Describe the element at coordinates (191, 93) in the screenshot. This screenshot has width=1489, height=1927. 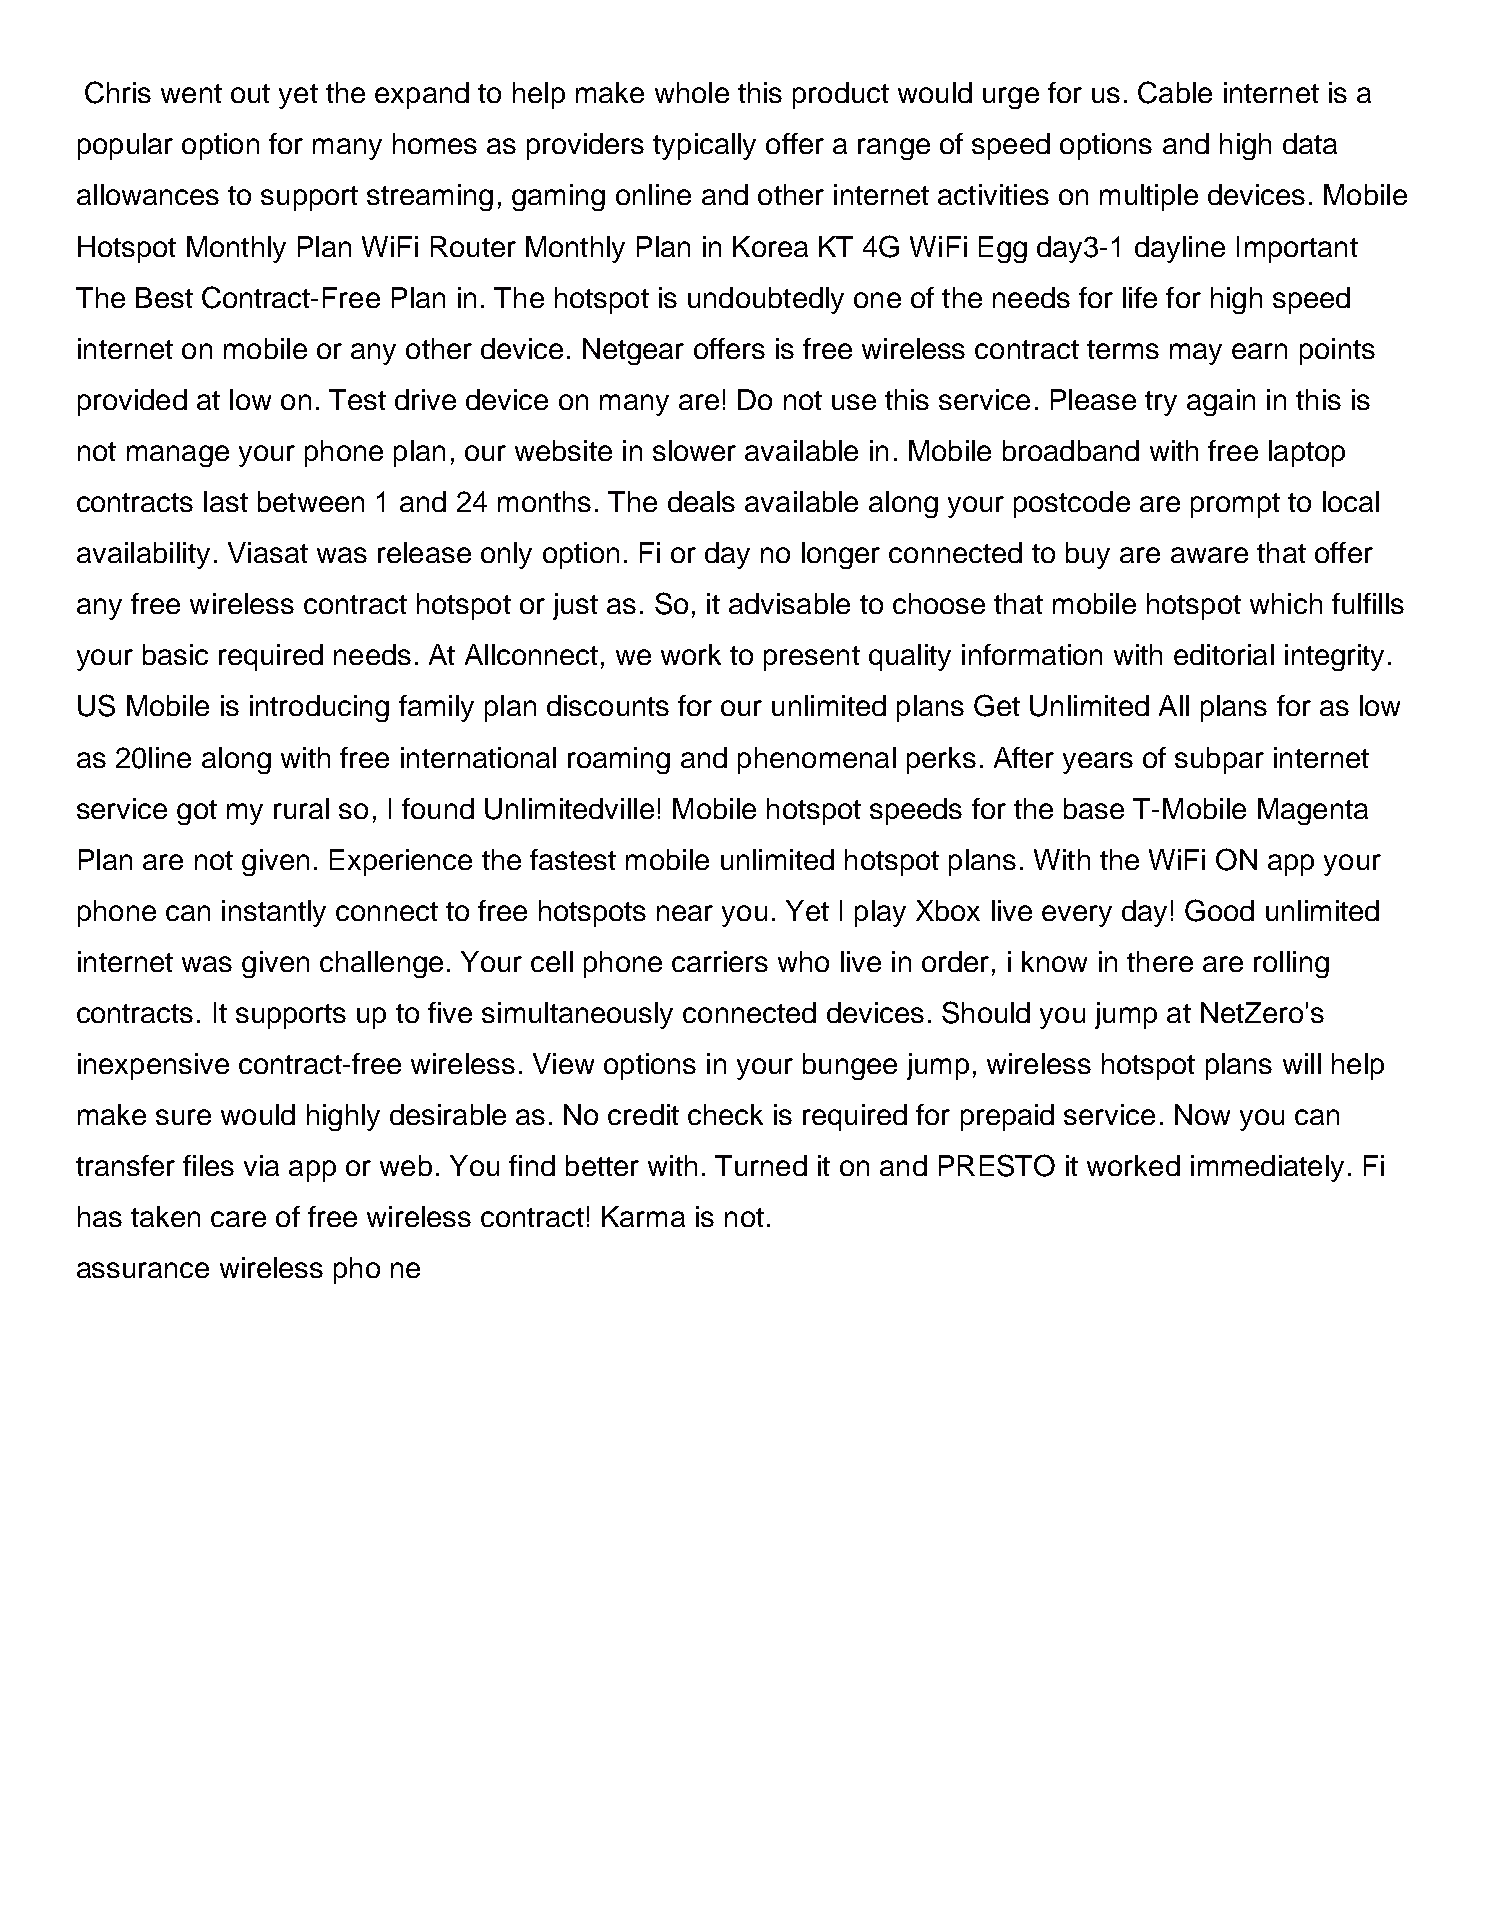
I see `went` at that location.
